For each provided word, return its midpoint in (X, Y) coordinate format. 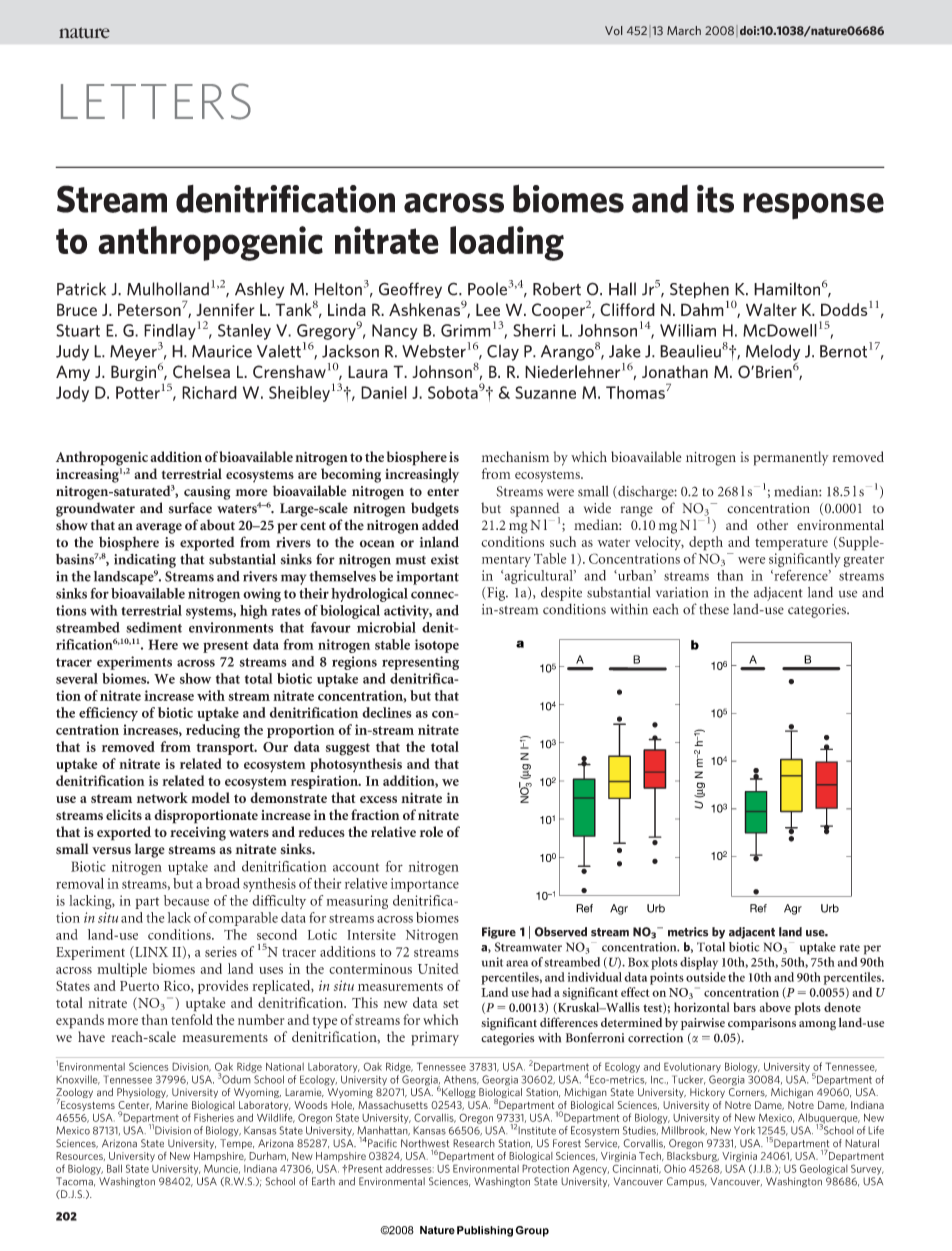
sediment (154, 627)
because (186, 900)
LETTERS (156, 101)
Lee (488, 309)
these (714, 609)
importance (425, 885)
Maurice (222, 351)
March (684, 30)
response (813, 206)
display (699, 963)
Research (474, 1143)
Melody (773, 352)
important (428, 578)
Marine (171, 1105)
